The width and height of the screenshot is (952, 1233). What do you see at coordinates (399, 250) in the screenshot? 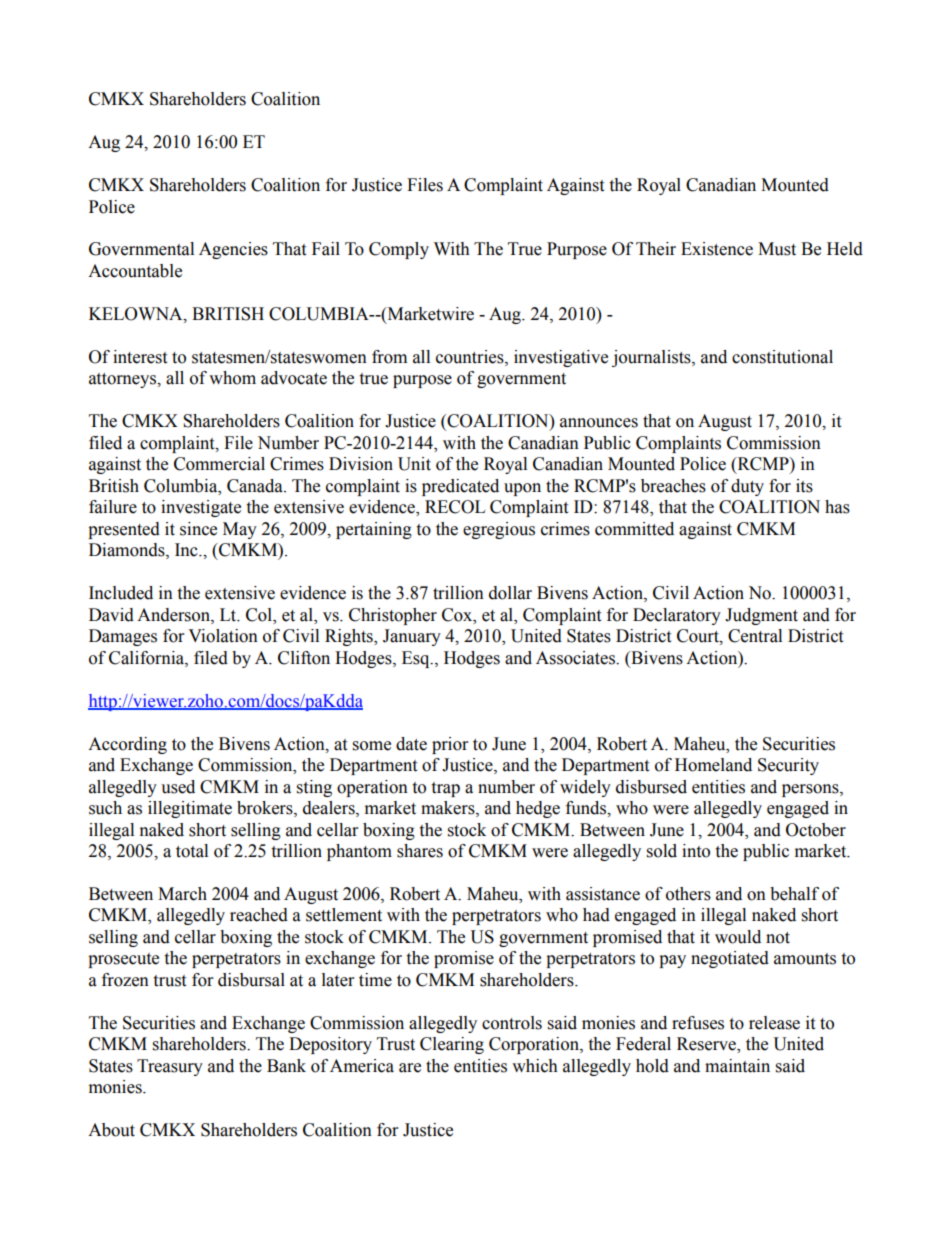
I see `Comply` at bounding box center [399, 250].
